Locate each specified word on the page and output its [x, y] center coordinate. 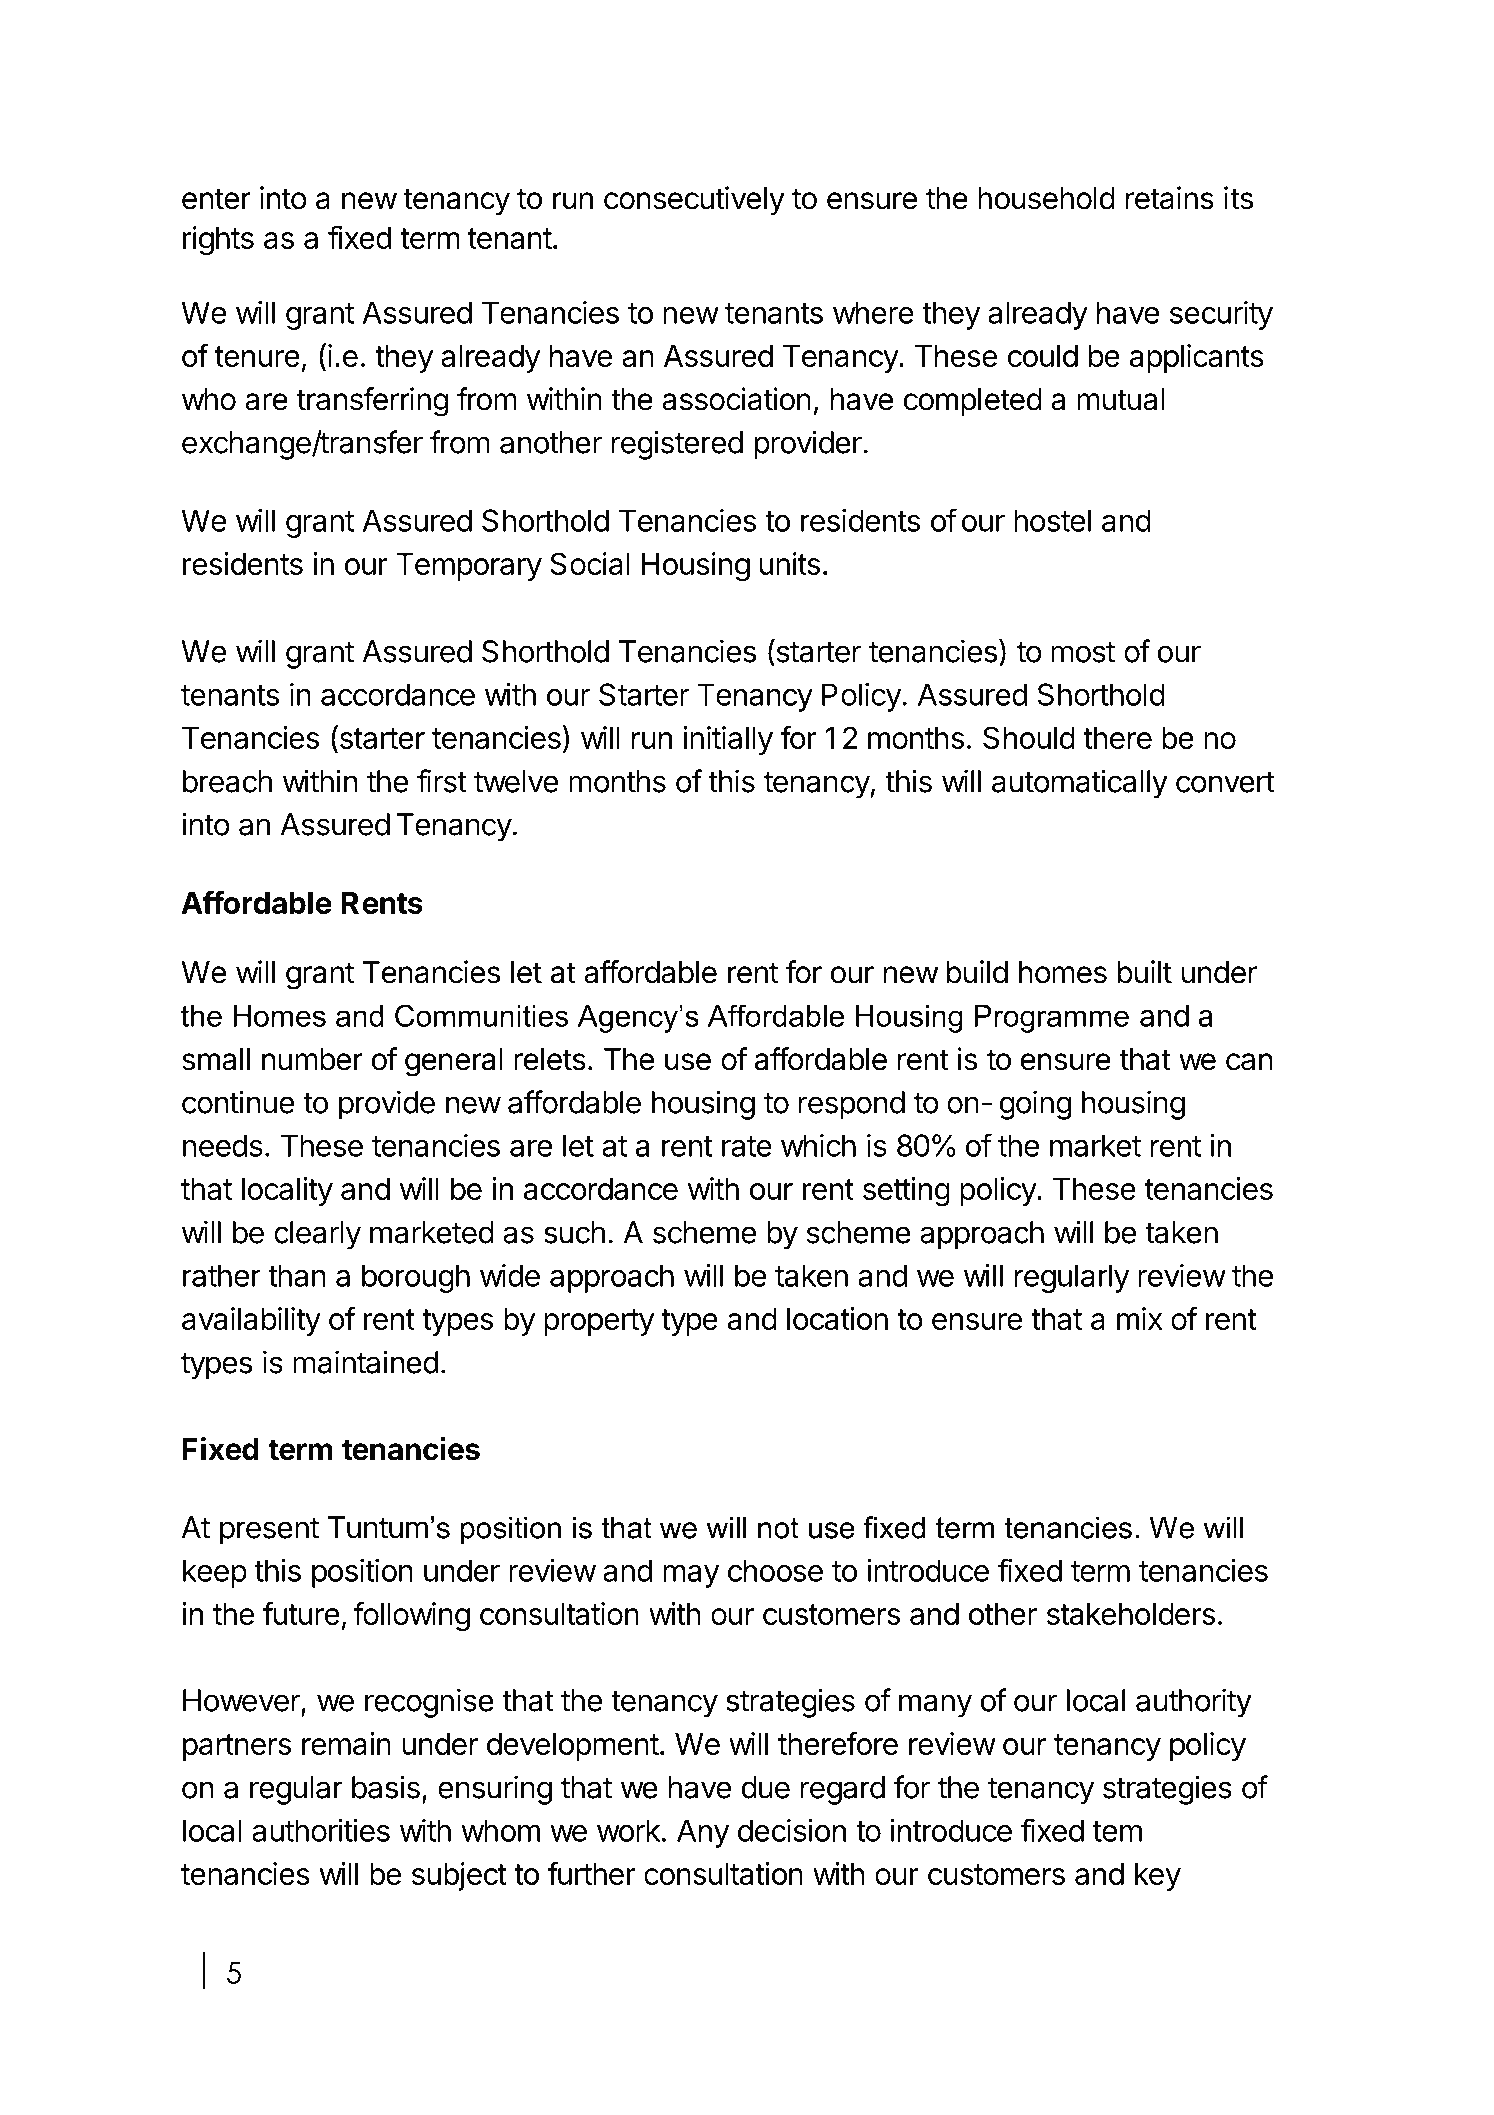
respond [852, 1105]
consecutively [694, 201]
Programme [1052, 1019]
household [1046, 198]
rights [218, 241]
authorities [321, 1830]
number [312, 1059]
